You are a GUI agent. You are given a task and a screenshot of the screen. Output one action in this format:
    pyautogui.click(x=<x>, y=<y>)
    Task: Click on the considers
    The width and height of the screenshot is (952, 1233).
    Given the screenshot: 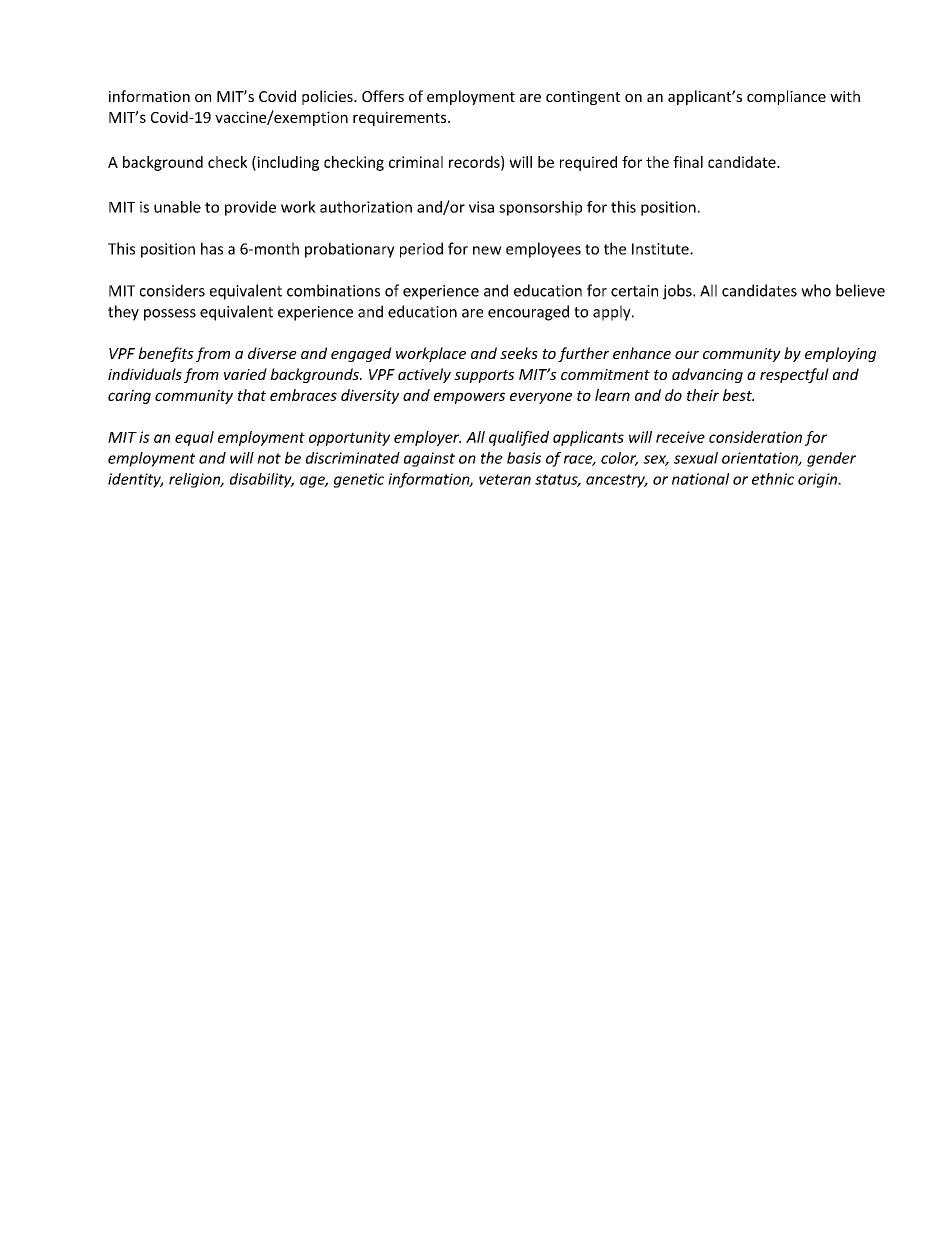 What is the action you would take?
    pyautogui.click(x=172, y=290)
